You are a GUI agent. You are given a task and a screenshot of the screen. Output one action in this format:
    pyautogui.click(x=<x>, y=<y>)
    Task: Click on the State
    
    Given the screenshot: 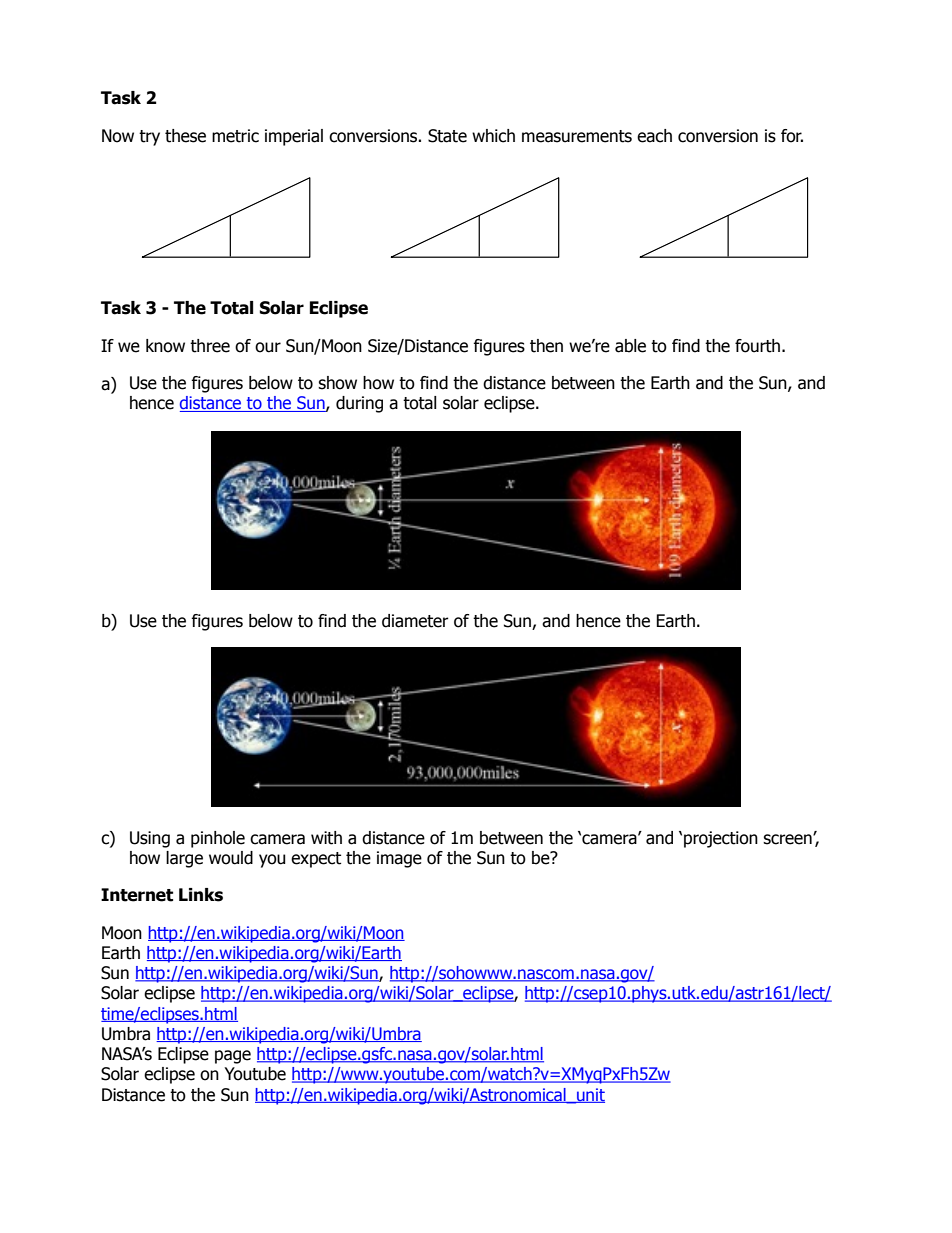 What is the action you would take?
    pyautogui.click(x=447, y=136)
